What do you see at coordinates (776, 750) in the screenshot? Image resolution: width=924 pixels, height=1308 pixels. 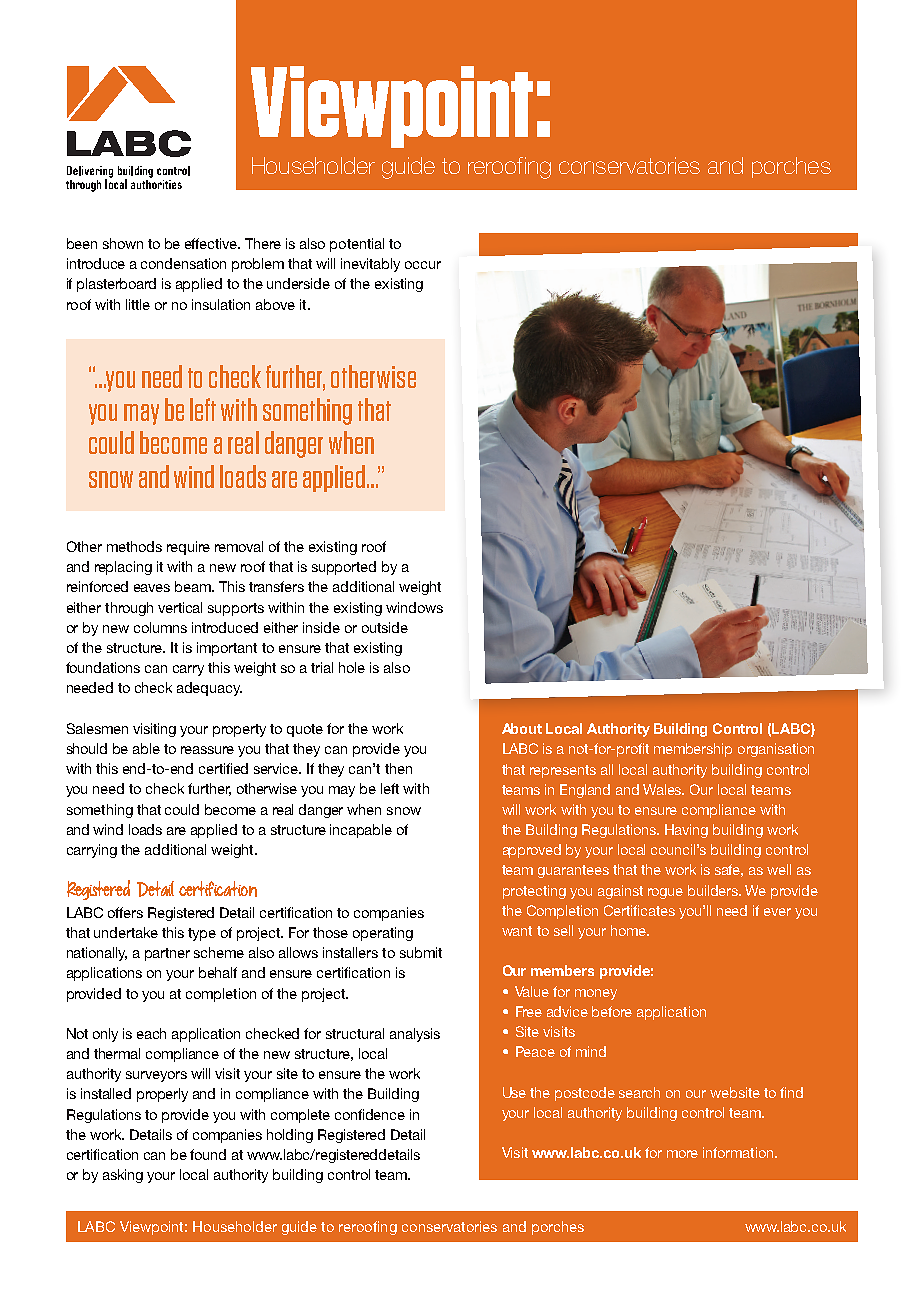 I see `organisation` at bounding box center [776, 750].
